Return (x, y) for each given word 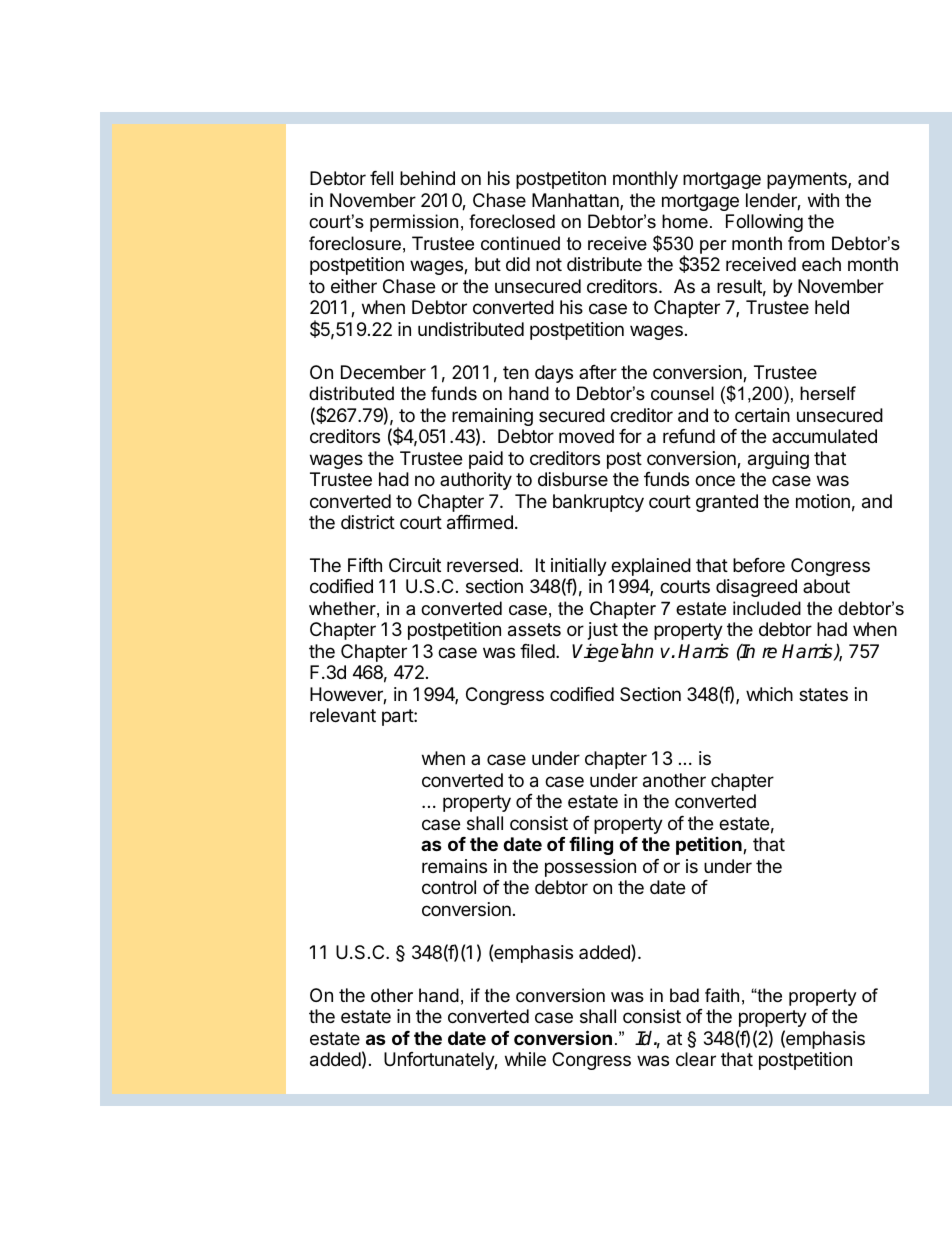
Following (764, 223)
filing (591, 845)
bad (684, 995)
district (368, 522)
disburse (573, 479)
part (398, 717)
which (769, 694)
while (525, 1059)
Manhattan (576, 201)
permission (414, 223)
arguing (778, 460)
